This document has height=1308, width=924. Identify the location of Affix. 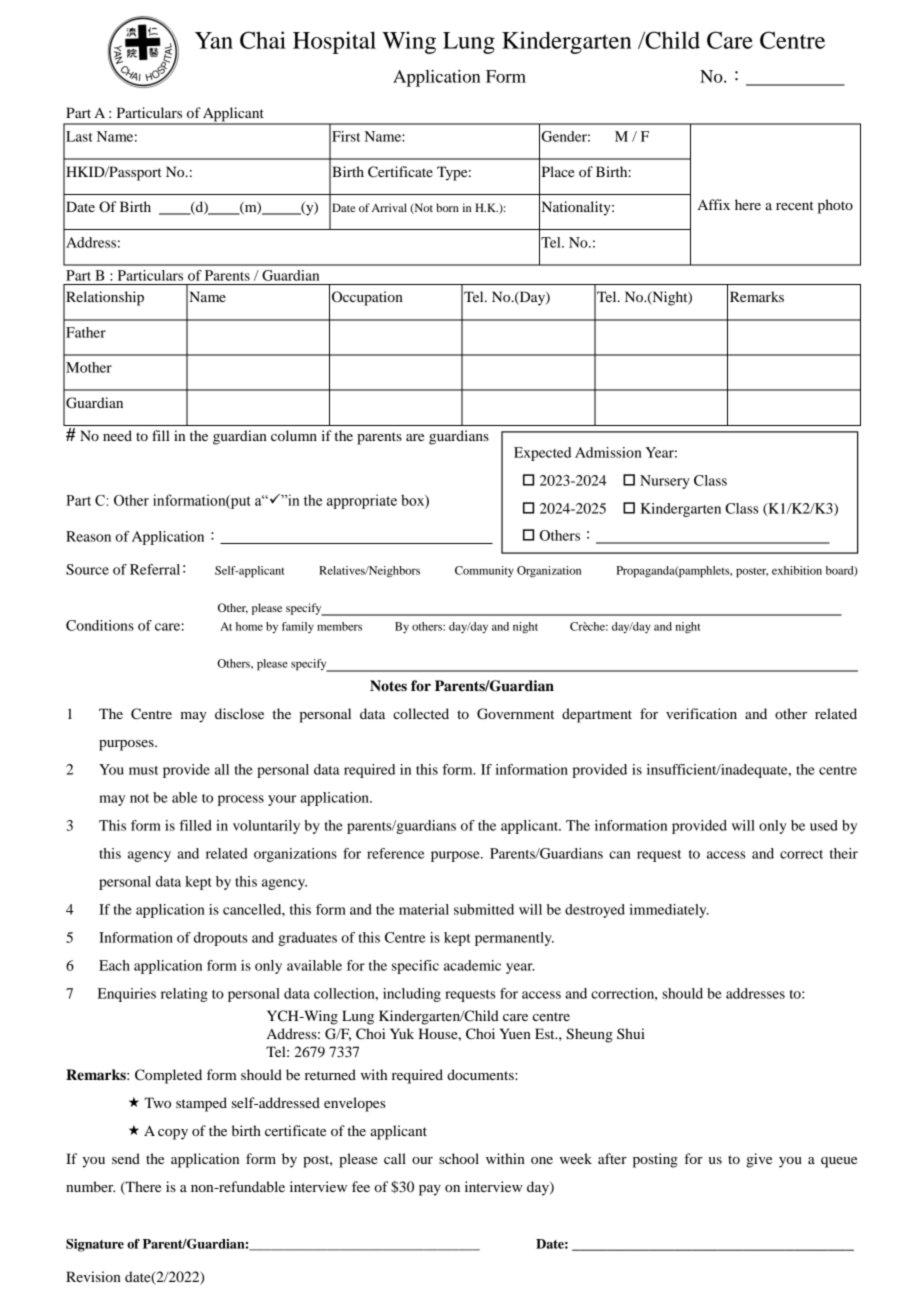
(714, 204).
